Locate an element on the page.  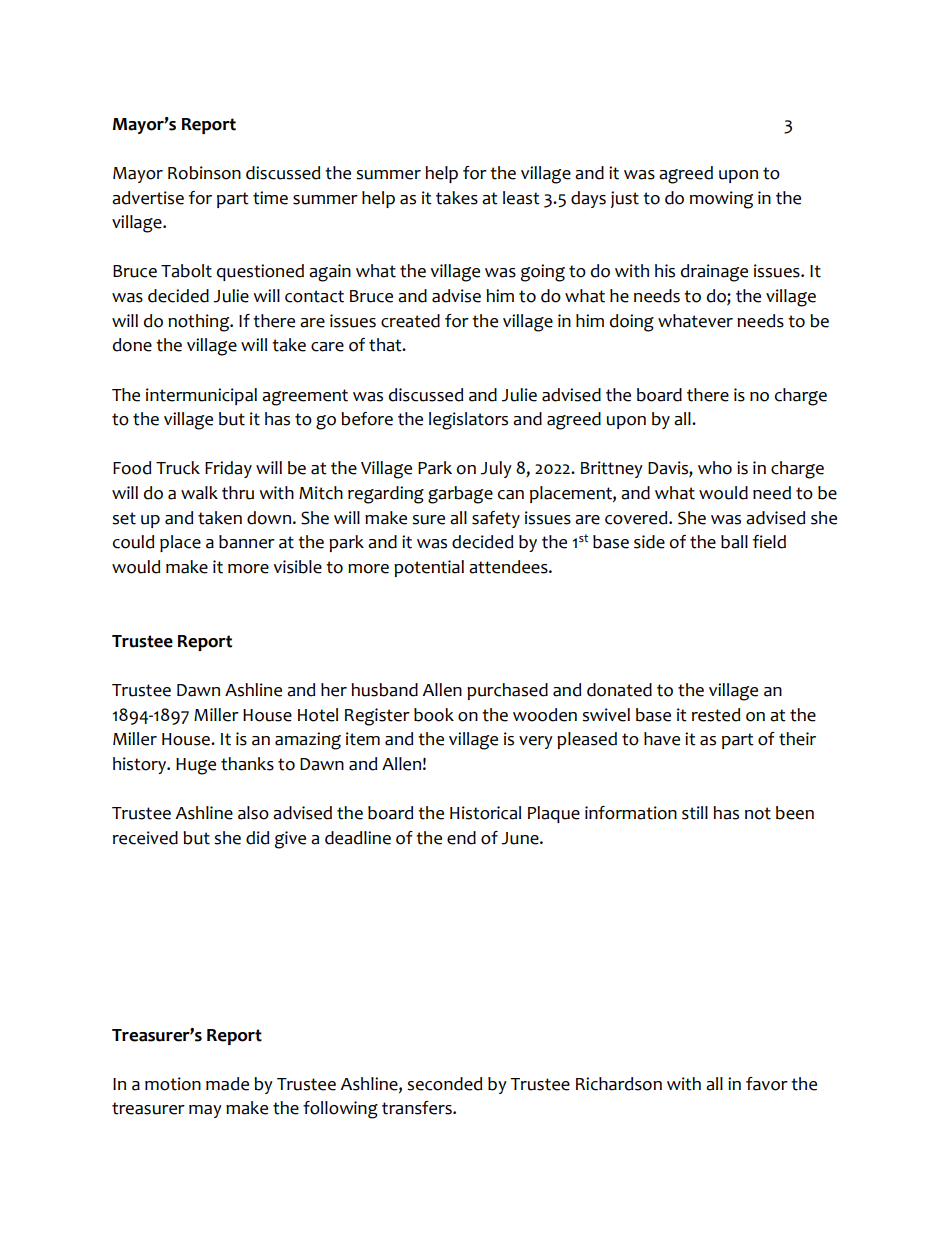
who is located at coordinates (715, 468).
